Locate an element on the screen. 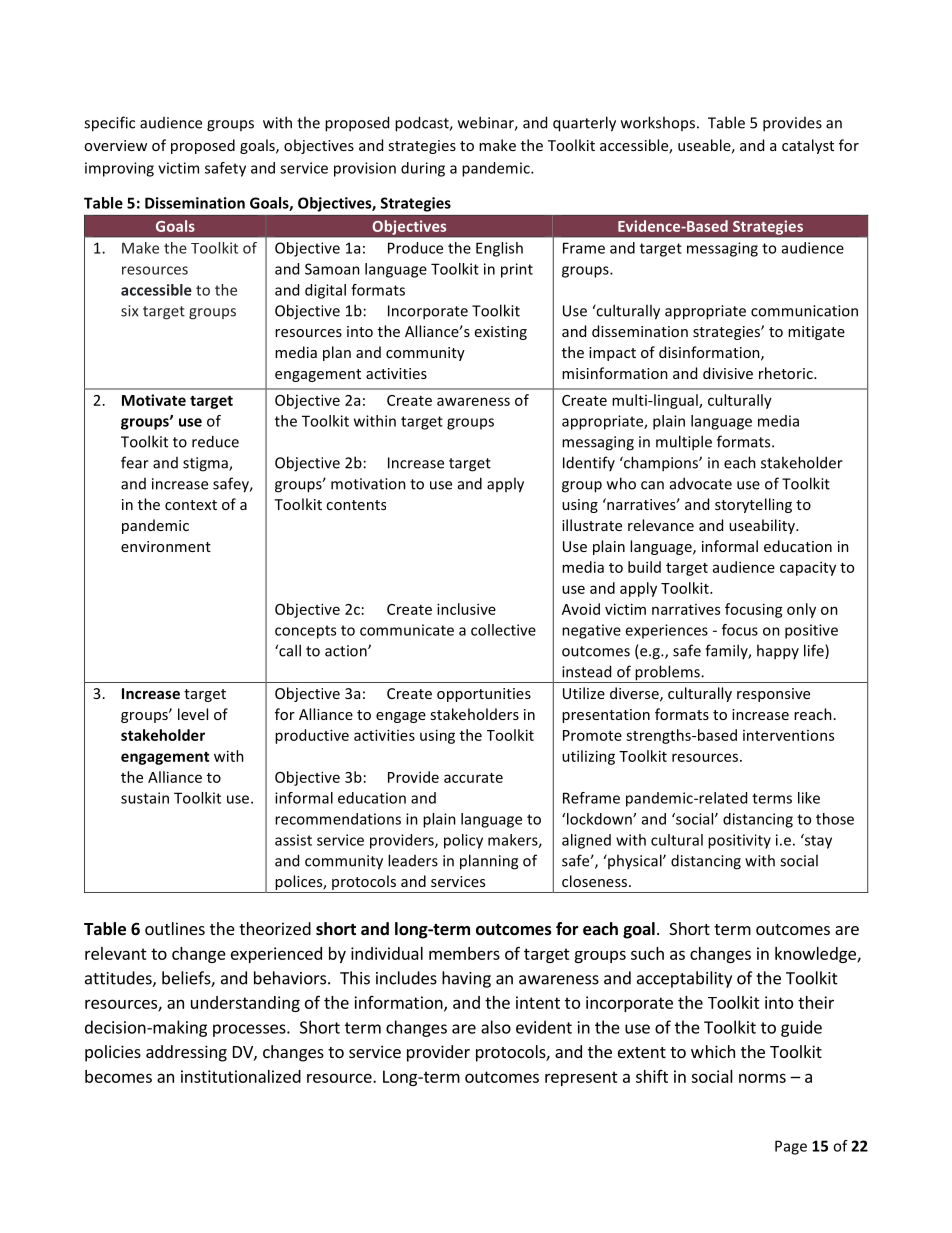  catalyst is located at coordinates (808, 146).
